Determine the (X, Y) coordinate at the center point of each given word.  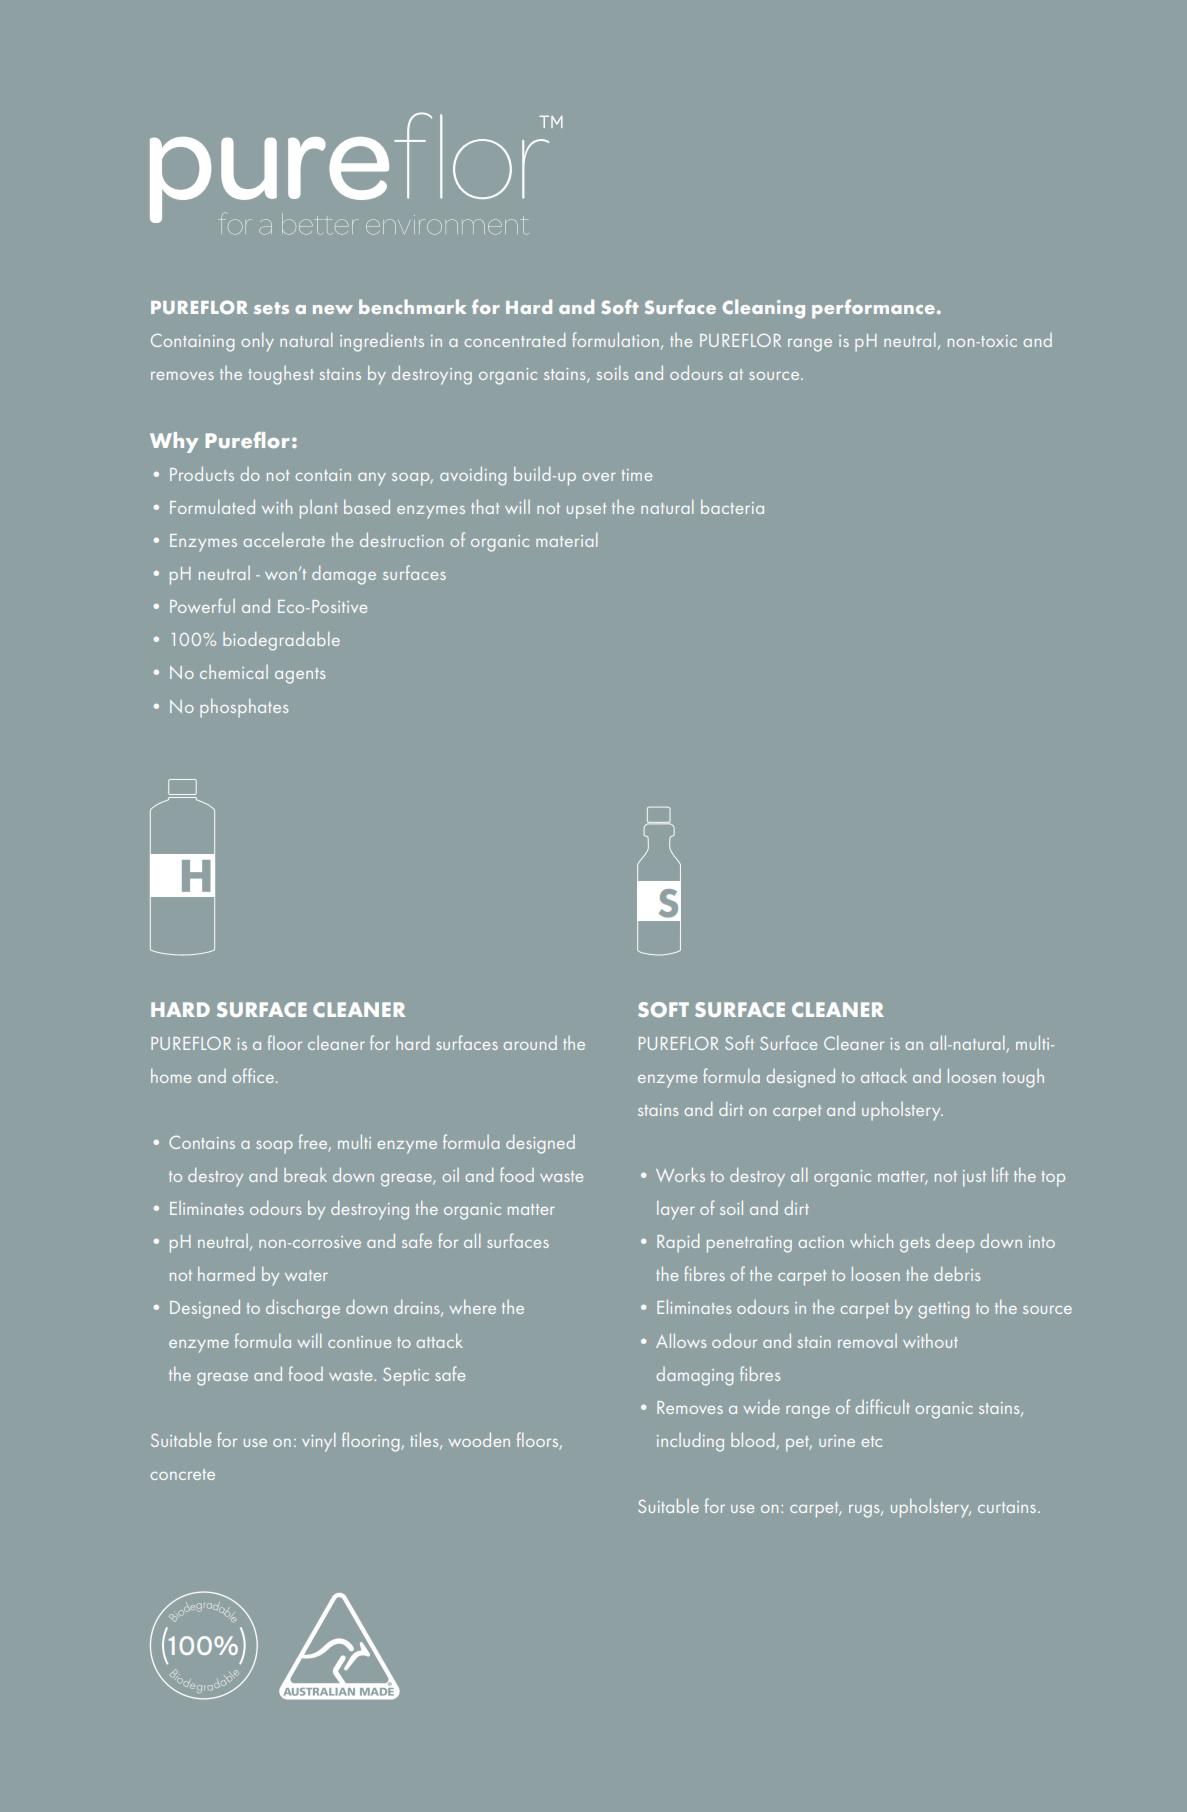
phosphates (244, 708)
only (258, 342)
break (305, 1175)
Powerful (202, 605)
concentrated (515, 340)
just (974, 1178)
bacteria (732, 507)
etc (871, 1441)
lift (1000, 1174)
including (690, 1442)
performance (873, 309)
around (530, 1043)
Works (680, 1175)
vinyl (318, 1442)
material (566, 540)
